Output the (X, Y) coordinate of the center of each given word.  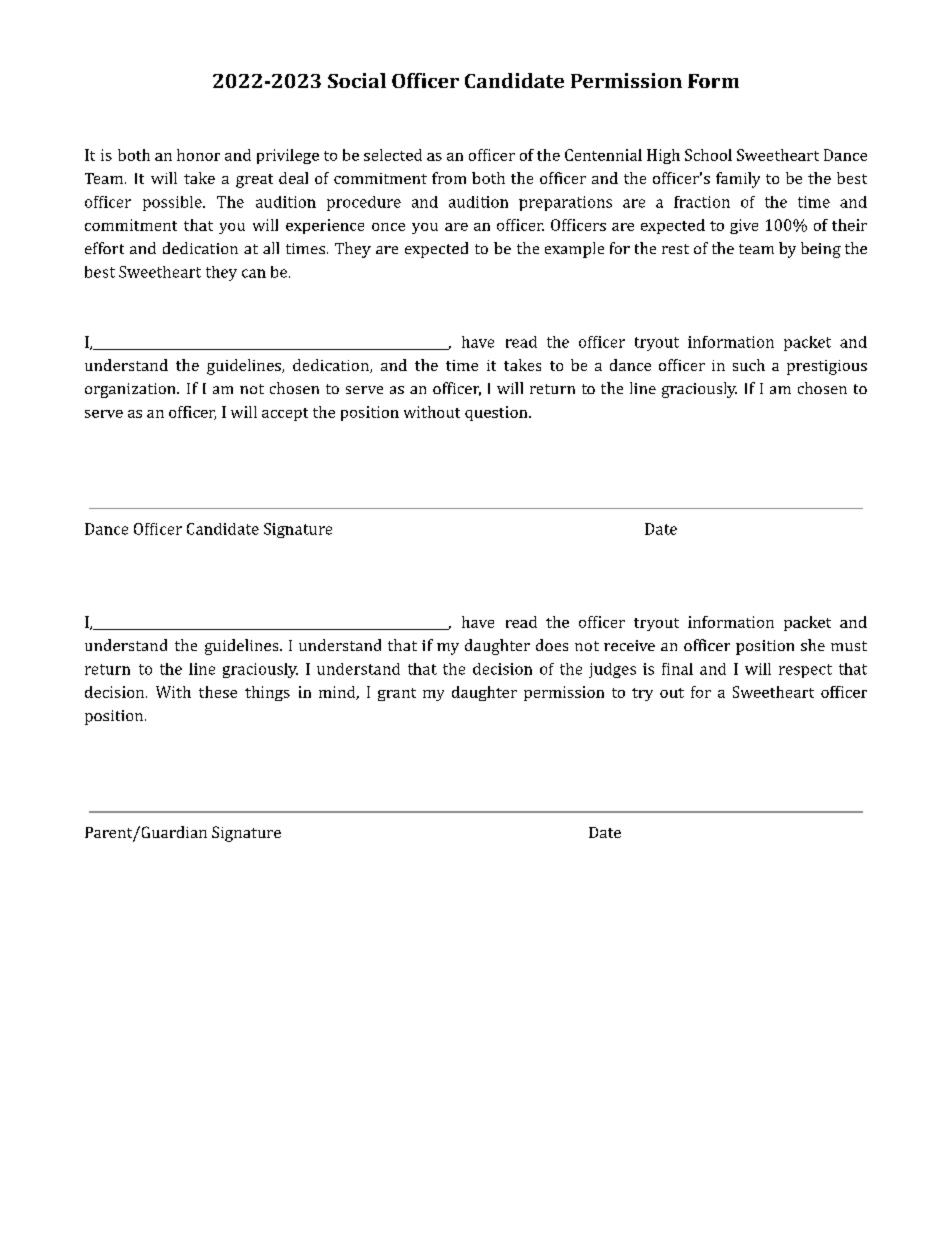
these (218, 692)
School (708, 155)
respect (805, 671)
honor (198, 155)
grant (397, 694)
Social (357, 80)
